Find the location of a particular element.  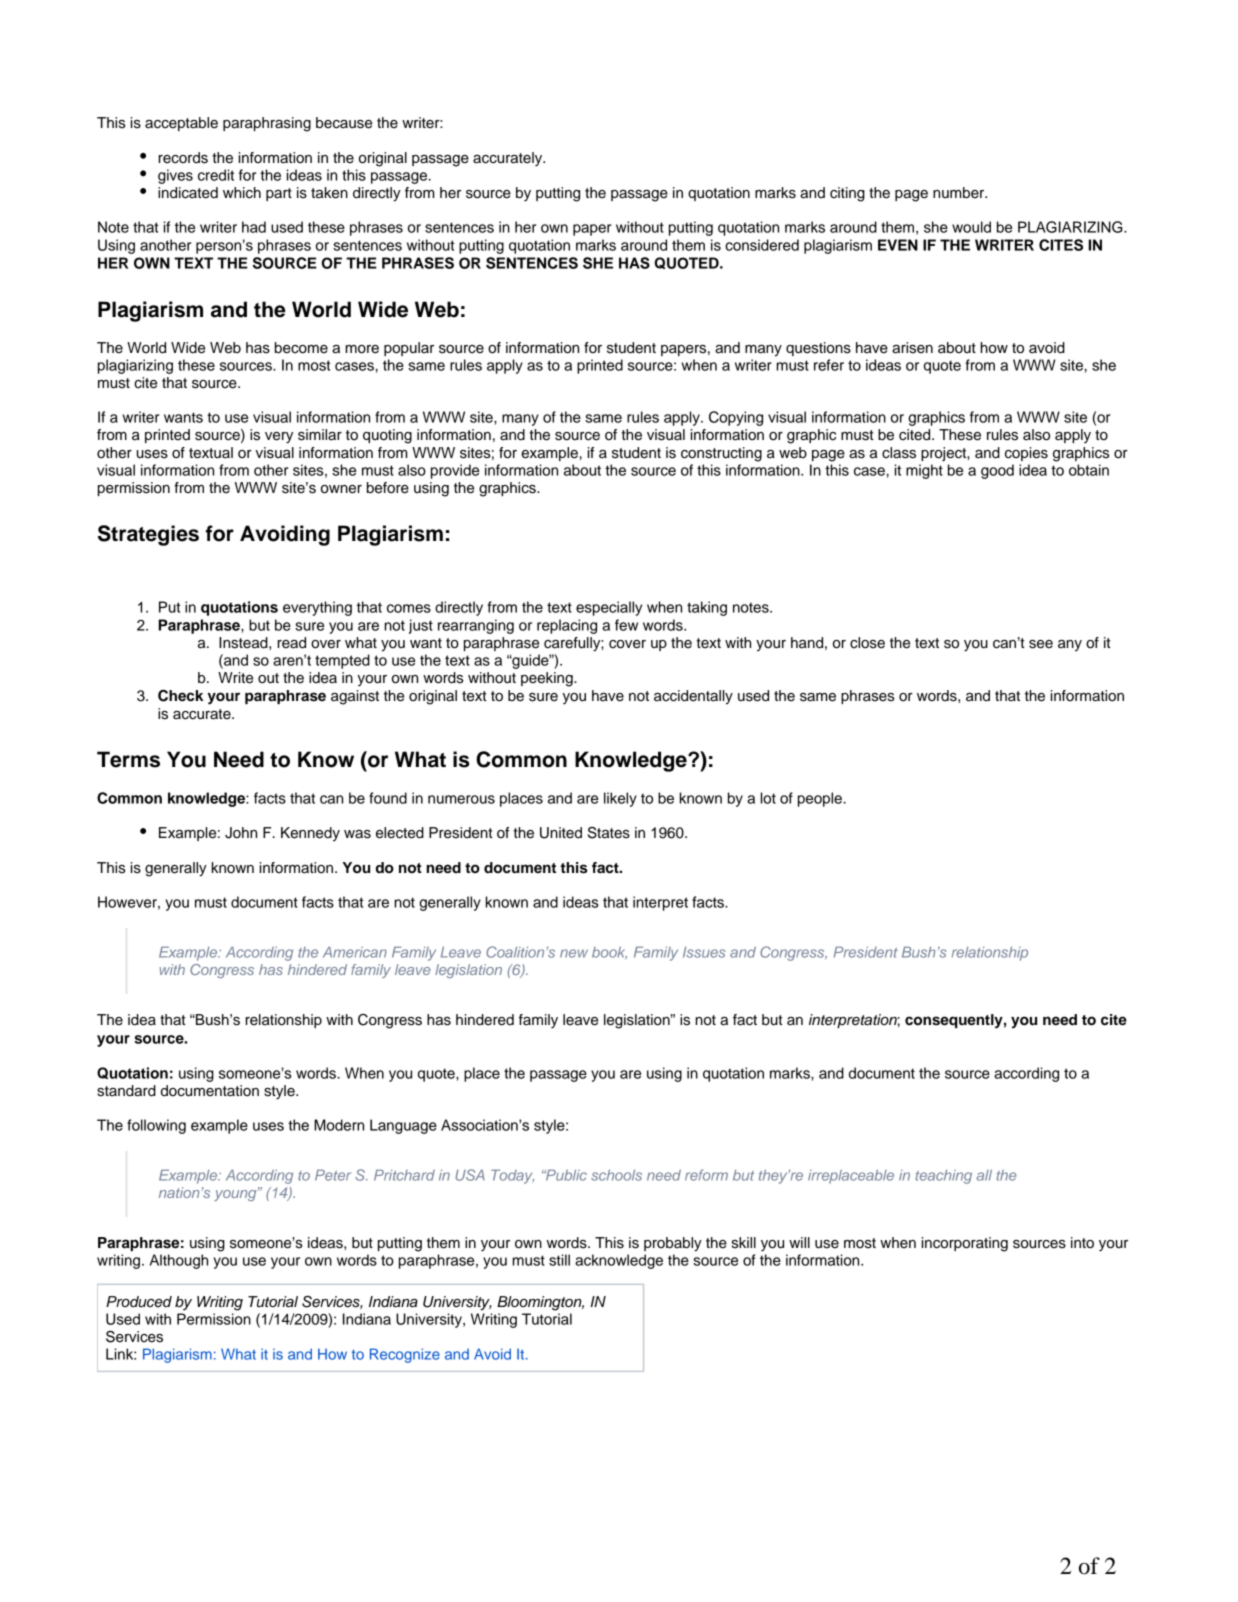

Produced is located at coordinates (139, 1302).
